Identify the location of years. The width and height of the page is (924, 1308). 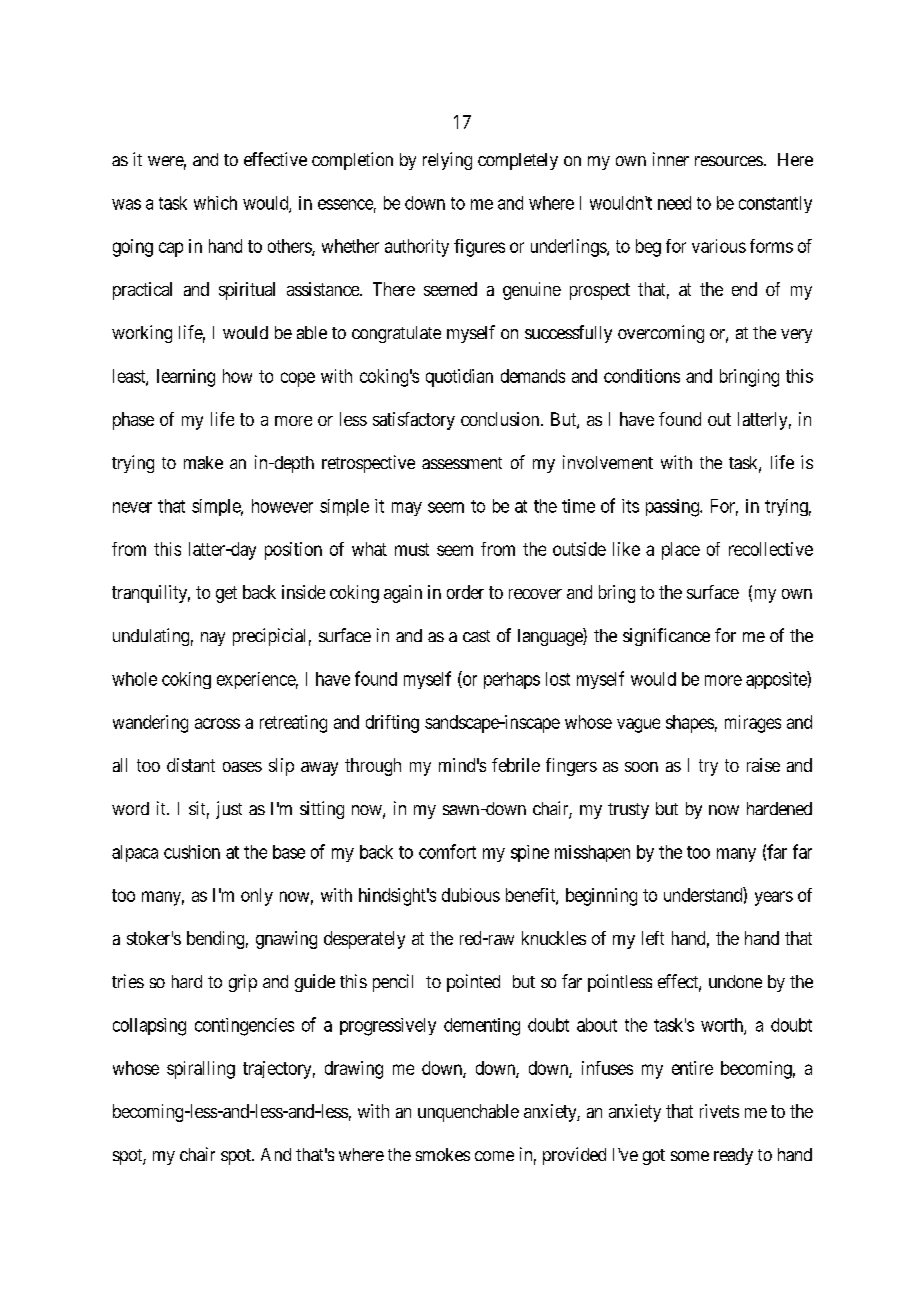
(774, 898).
